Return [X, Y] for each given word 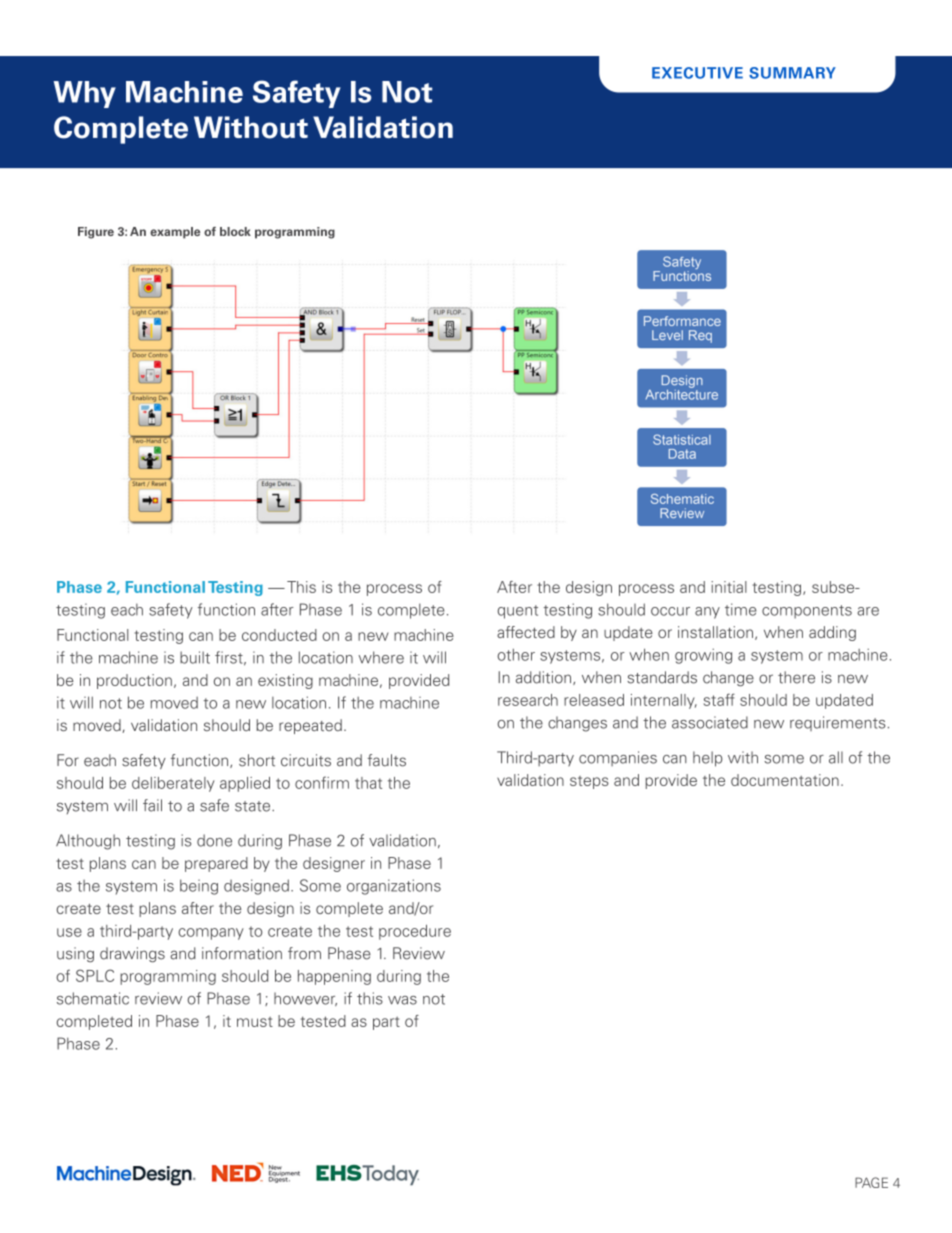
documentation [785, 780]
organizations [394, 887]
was [402, 1000]
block [235, 231]
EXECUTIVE [697, 73]
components [807, 612]
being [199, 887]
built [195, 657]
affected [526, 632]
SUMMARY [792, 73]
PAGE [871, 1182]
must [255, 1022]
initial [729, 587]
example [175, 233]
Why [85, 94]
